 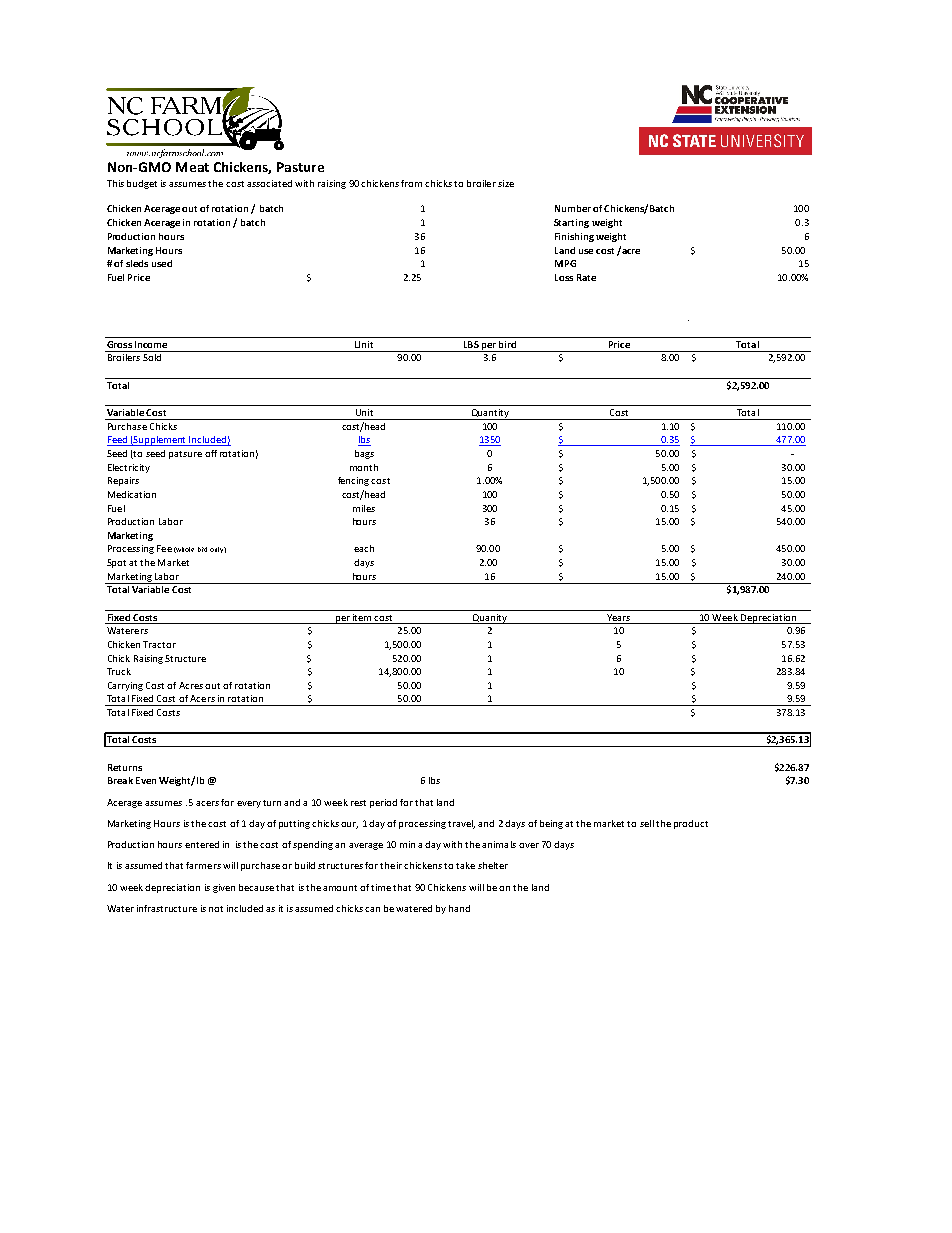 I want to click on Number, so click(x=573, y=208).
